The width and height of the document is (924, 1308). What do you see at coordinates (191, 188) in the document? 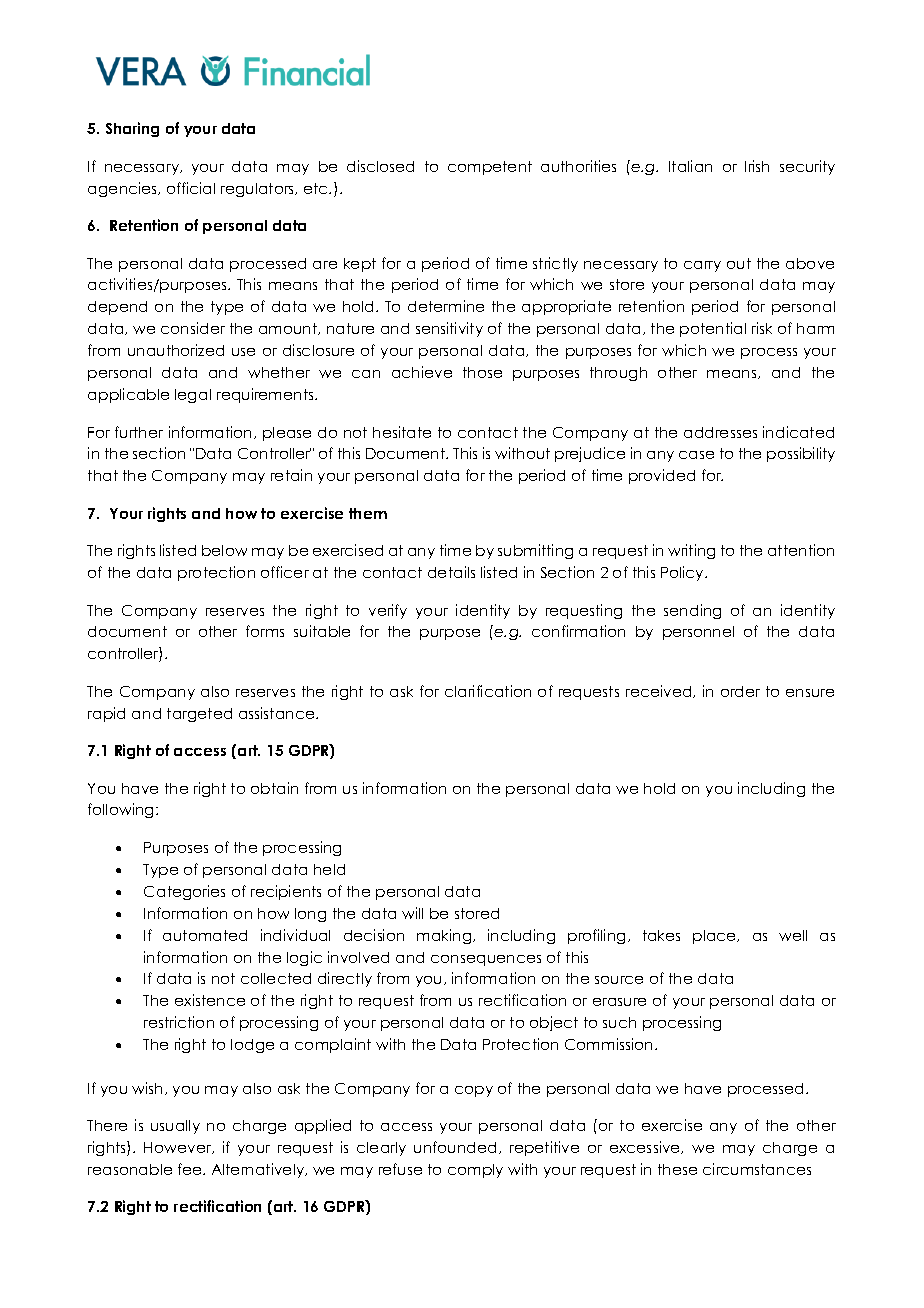
I see `official` at bounding box center [191, 188].
